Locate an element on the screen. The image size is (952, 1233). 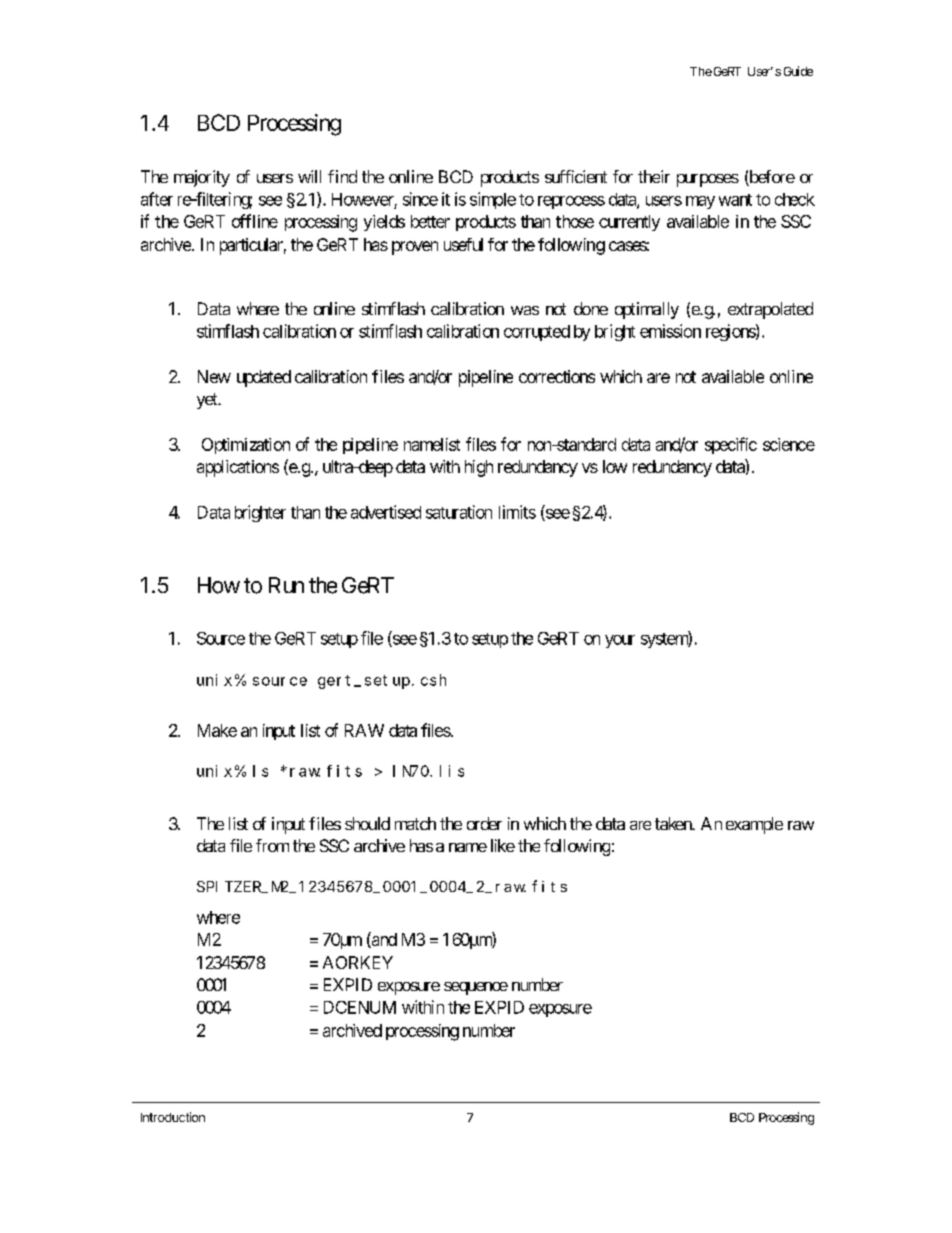
your is located at coordinates (620, 641).
